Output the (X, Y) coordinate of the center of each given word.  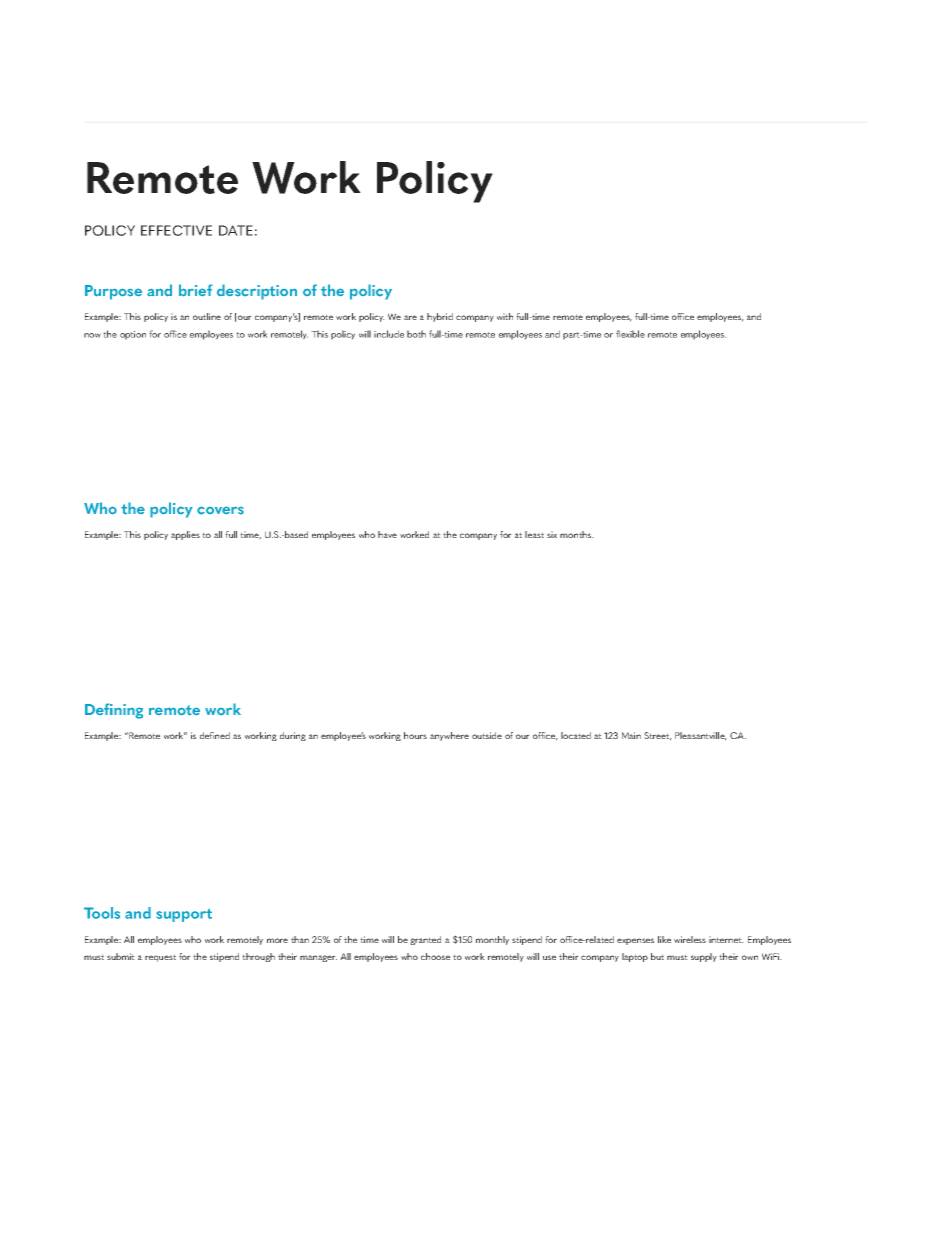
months (577, 534)
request (160, 958)
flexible (630, 334)
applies (185, 535)
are (410, 317)
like (664, 939)
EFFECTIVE (176, 230)
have (387, 534)
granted (425, 940)
